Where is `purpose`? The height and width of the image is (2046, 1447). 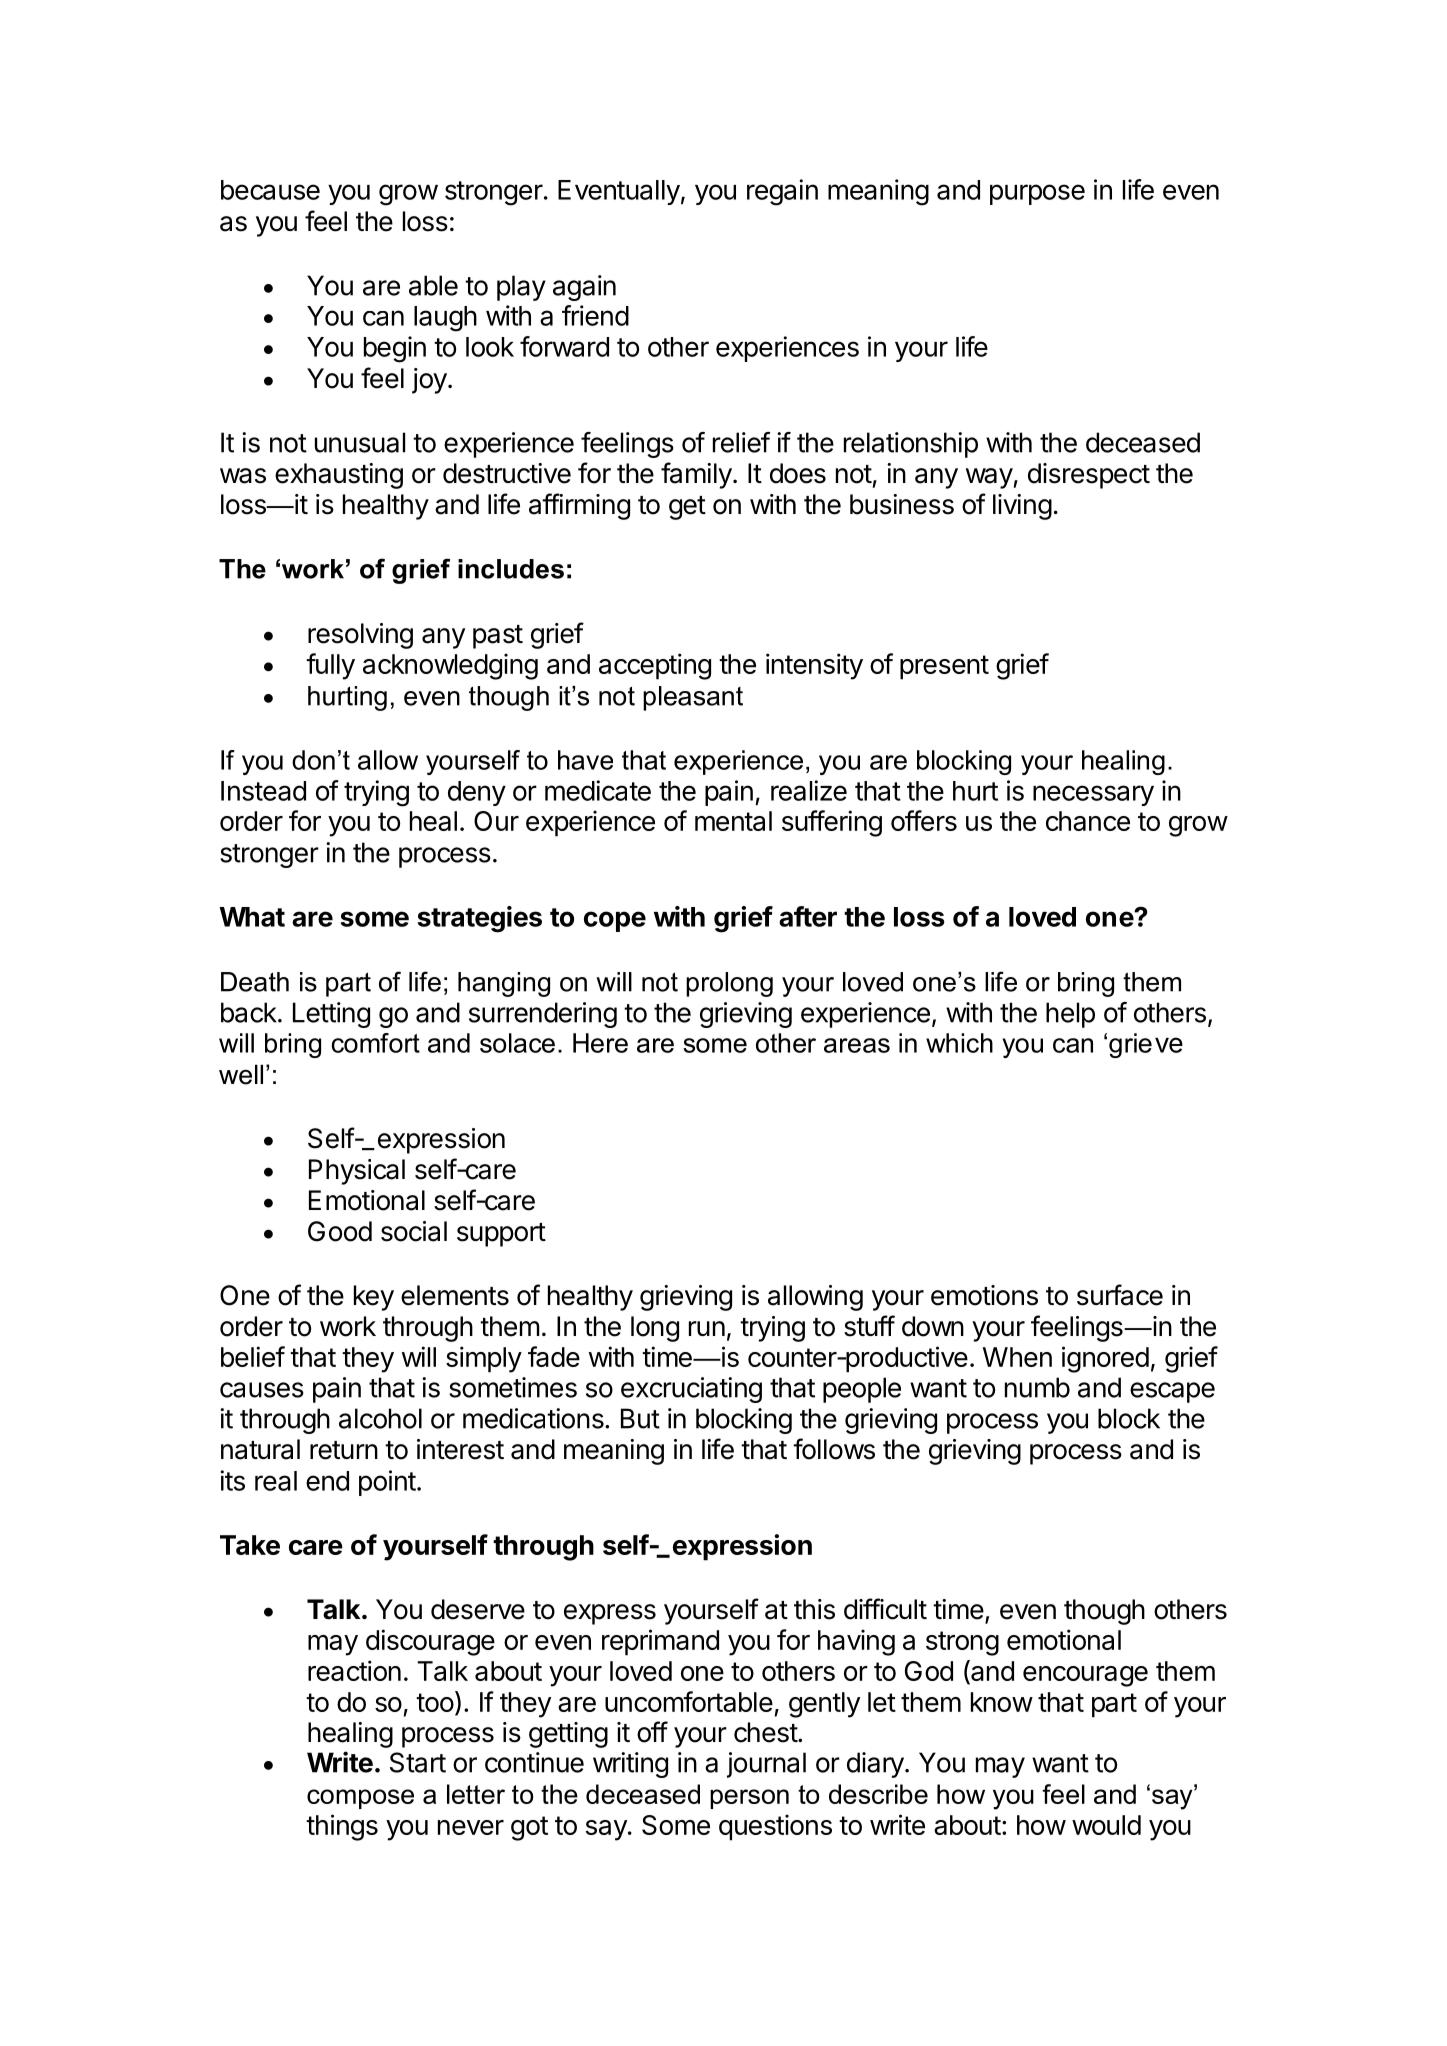
purpose is located at coordinates (1037, 194).
